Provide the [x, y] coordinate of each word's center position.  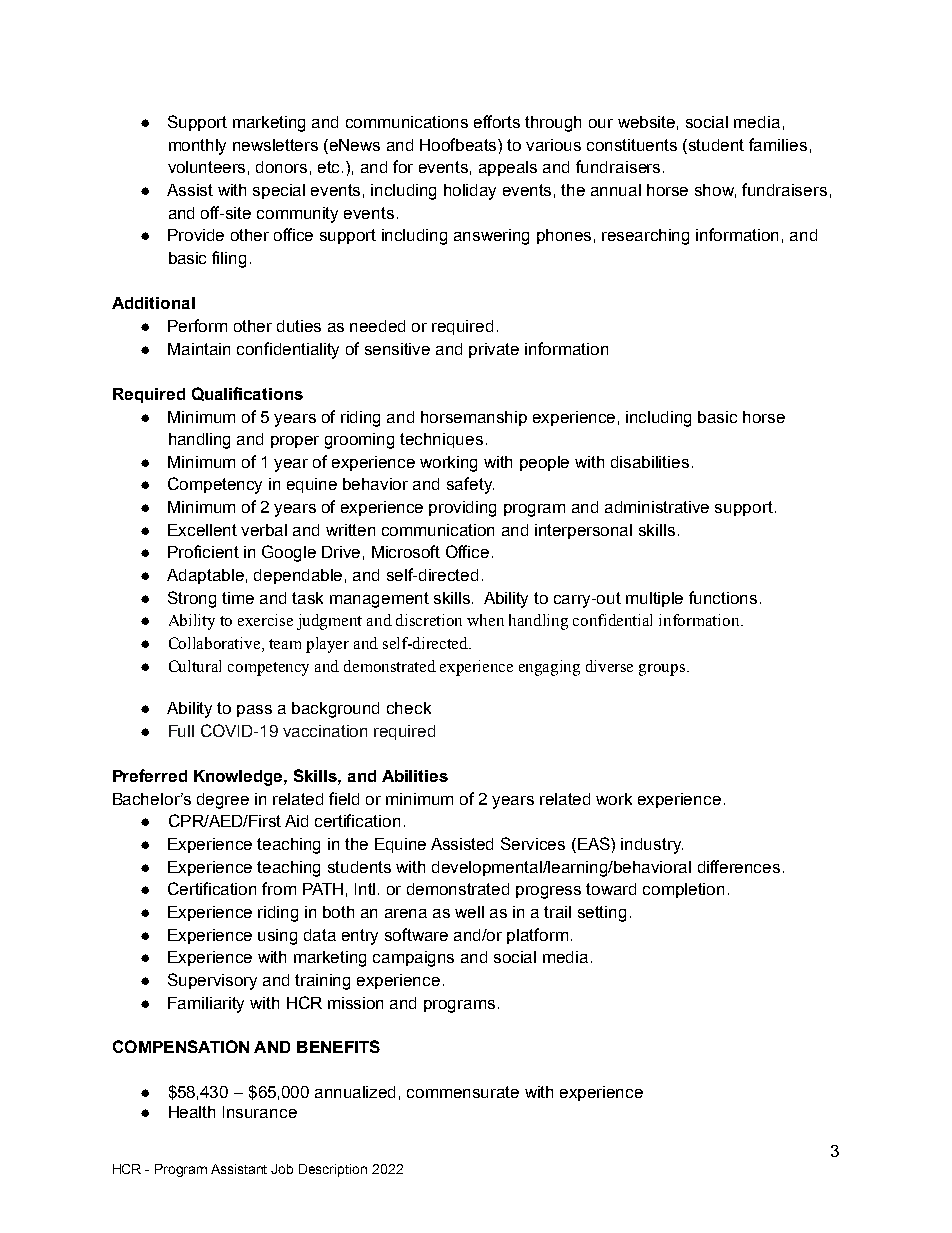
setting [602, 914]
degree [223, 801]
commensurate [463, 1092]
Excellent [202, 530]
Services [533, 843]
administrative [657, 507]
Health [192, 1112]
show [715, 191]
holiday [470, 192]
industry [652, 846]
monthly [197, 147]
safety [470, 485]
